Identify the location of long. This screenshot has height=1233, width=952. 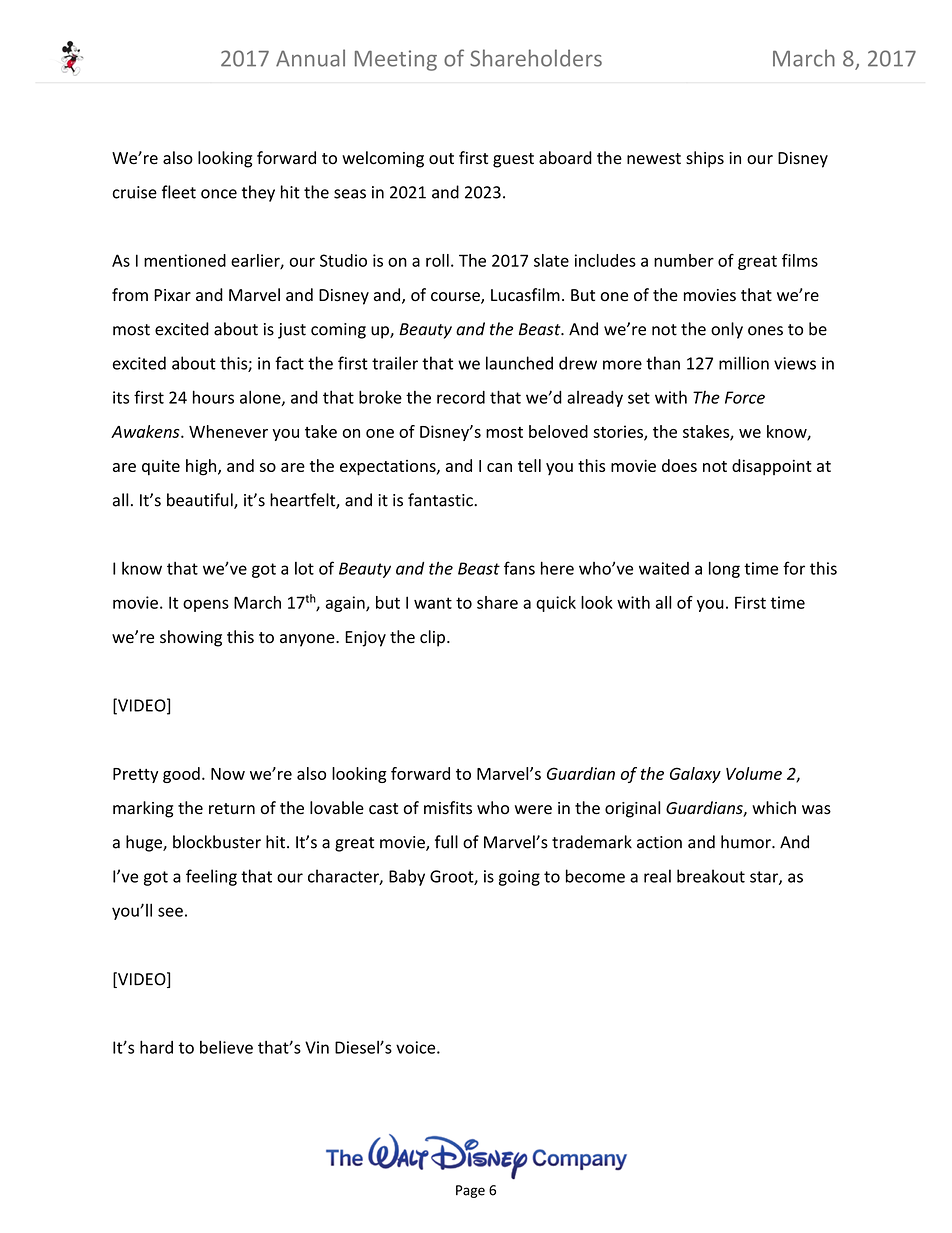
(724, 569).
